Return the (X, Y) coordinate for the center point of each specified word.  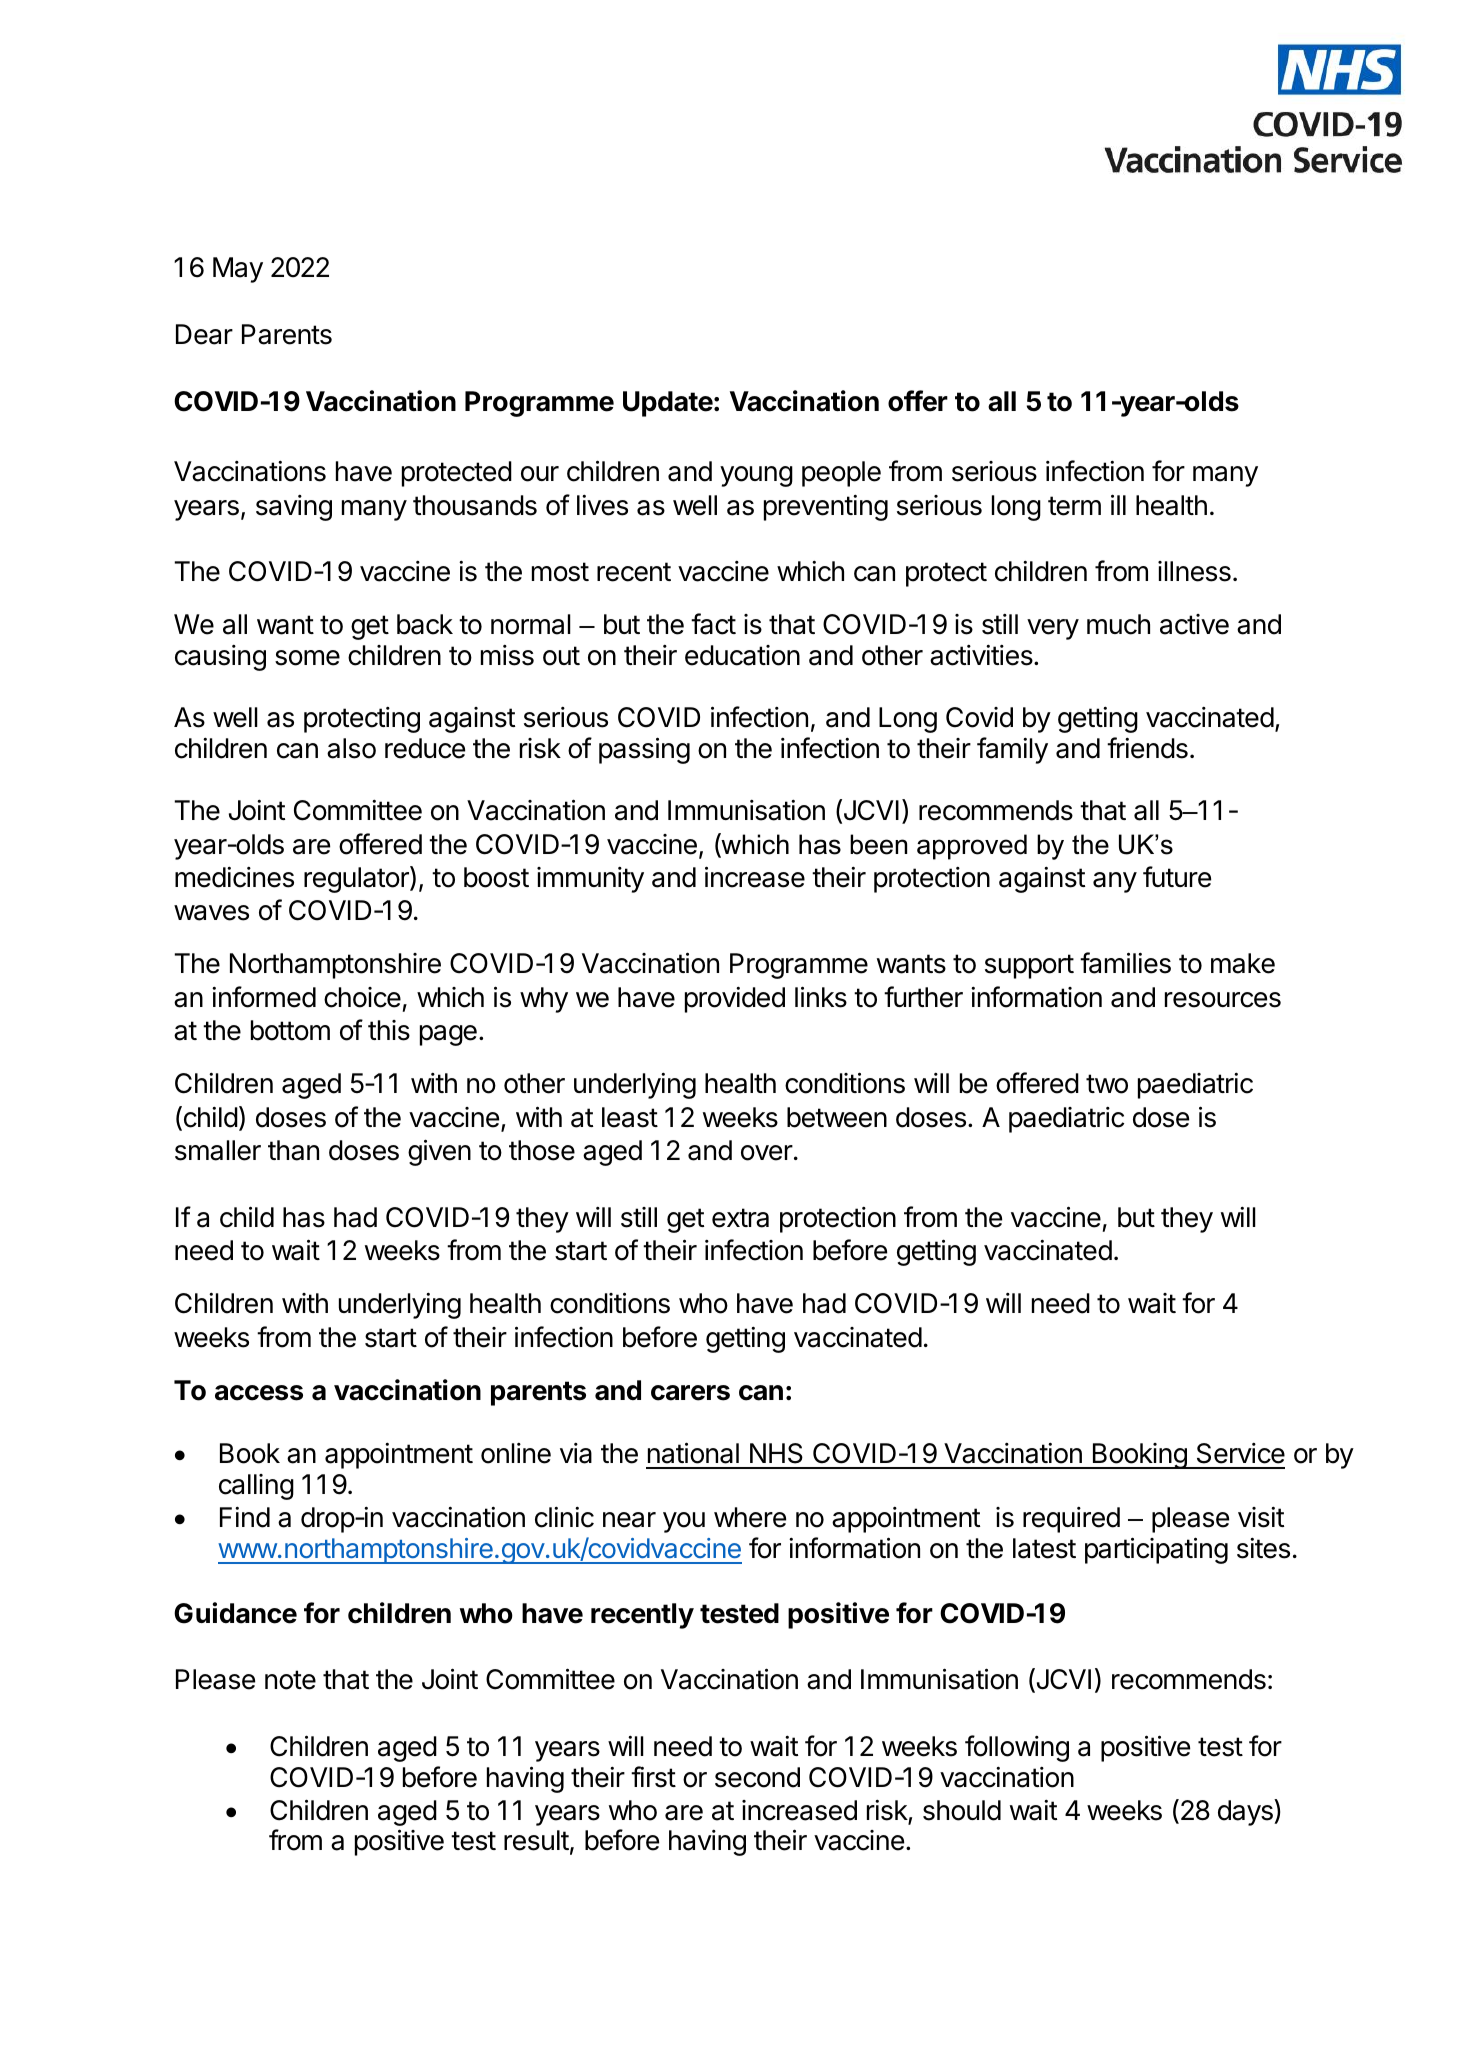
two (1107, 1084)
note (290, 1680)
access (259, 1393)
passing (644, 750)
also (351, 748)
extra (740, 1218)
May (238, 270)
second (757, 1777)
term (1074, 506)
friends (1147, 748)
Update (668, 404)
